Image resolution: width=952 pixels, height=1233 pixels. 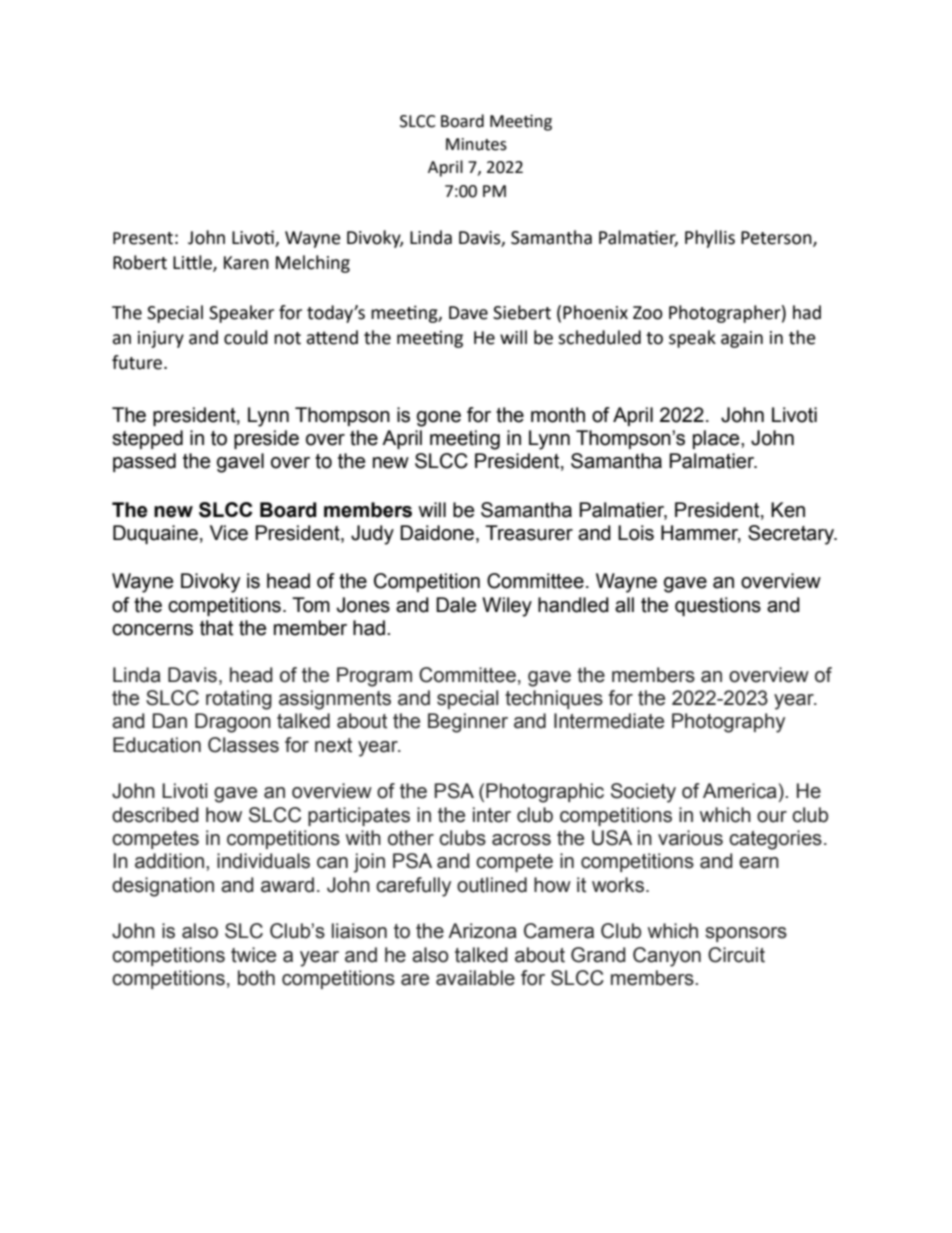 What do you see at coordinates (717, 439) in the screenshot?
I see `place` at bounding box center [717, 439].
